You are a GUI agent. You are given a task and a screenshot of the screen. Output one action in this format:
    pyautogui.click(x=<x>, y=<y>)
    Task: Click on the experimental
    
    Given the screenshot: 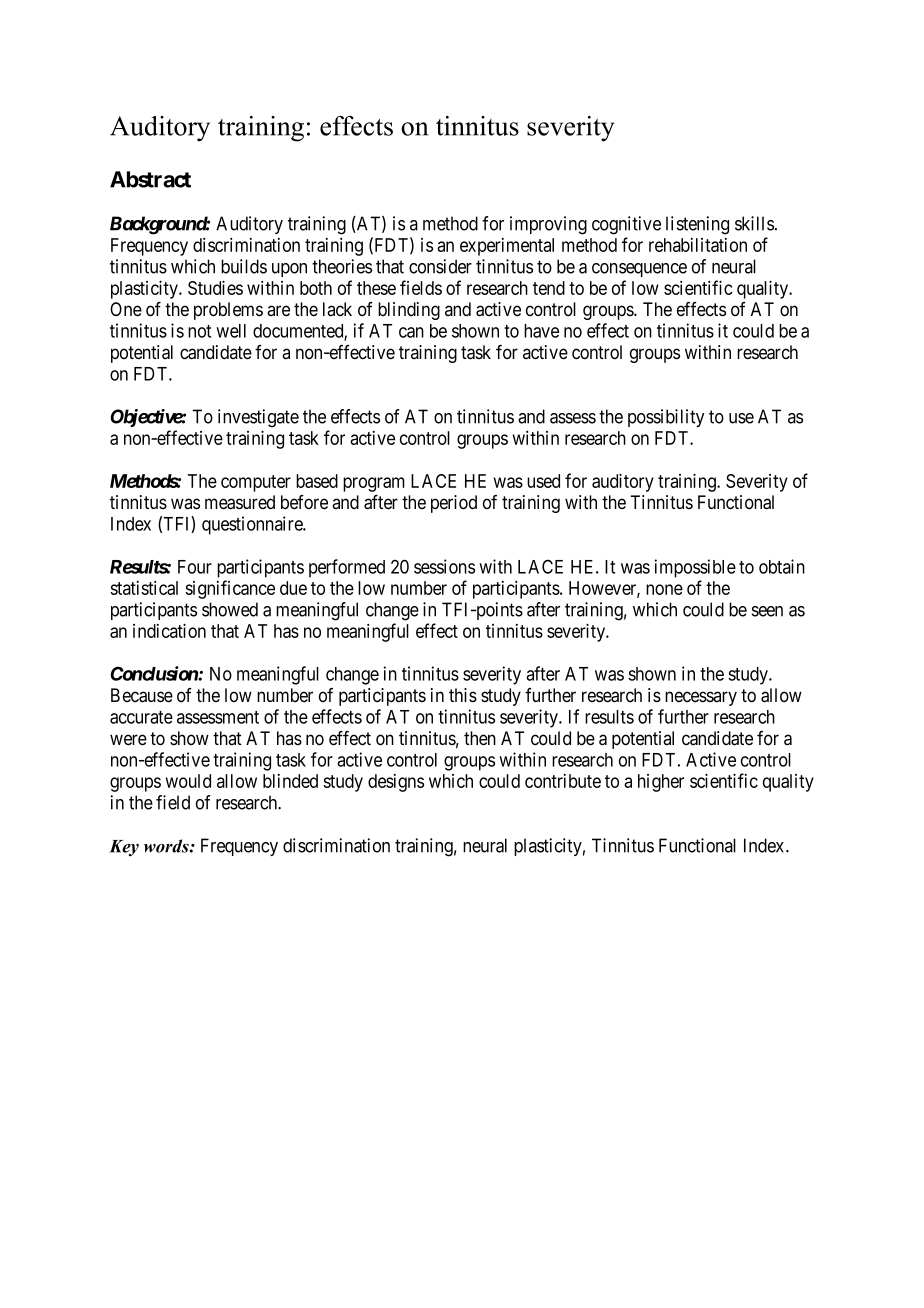 What is the action you would take?
    pyautogui.click(x=507, y=247)
